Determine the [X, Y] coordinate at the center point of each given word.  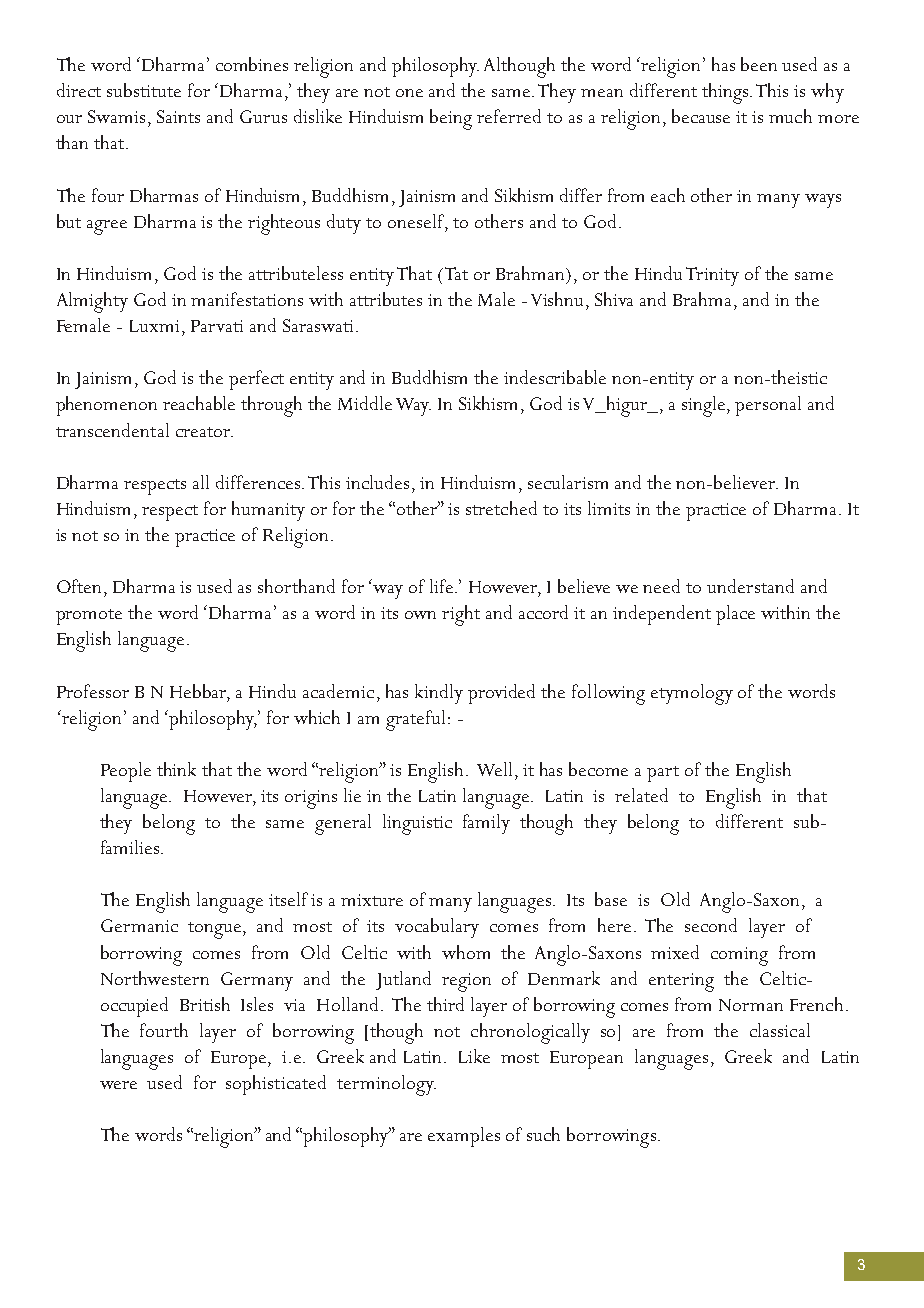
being [451, 119]
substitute [144, 90]
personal [768, 406]
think [176, 769]
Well [494, 769]
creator [204, 432]
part [663, 774]
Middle [365, 403]
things [725, 93]
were [118, 1085]
